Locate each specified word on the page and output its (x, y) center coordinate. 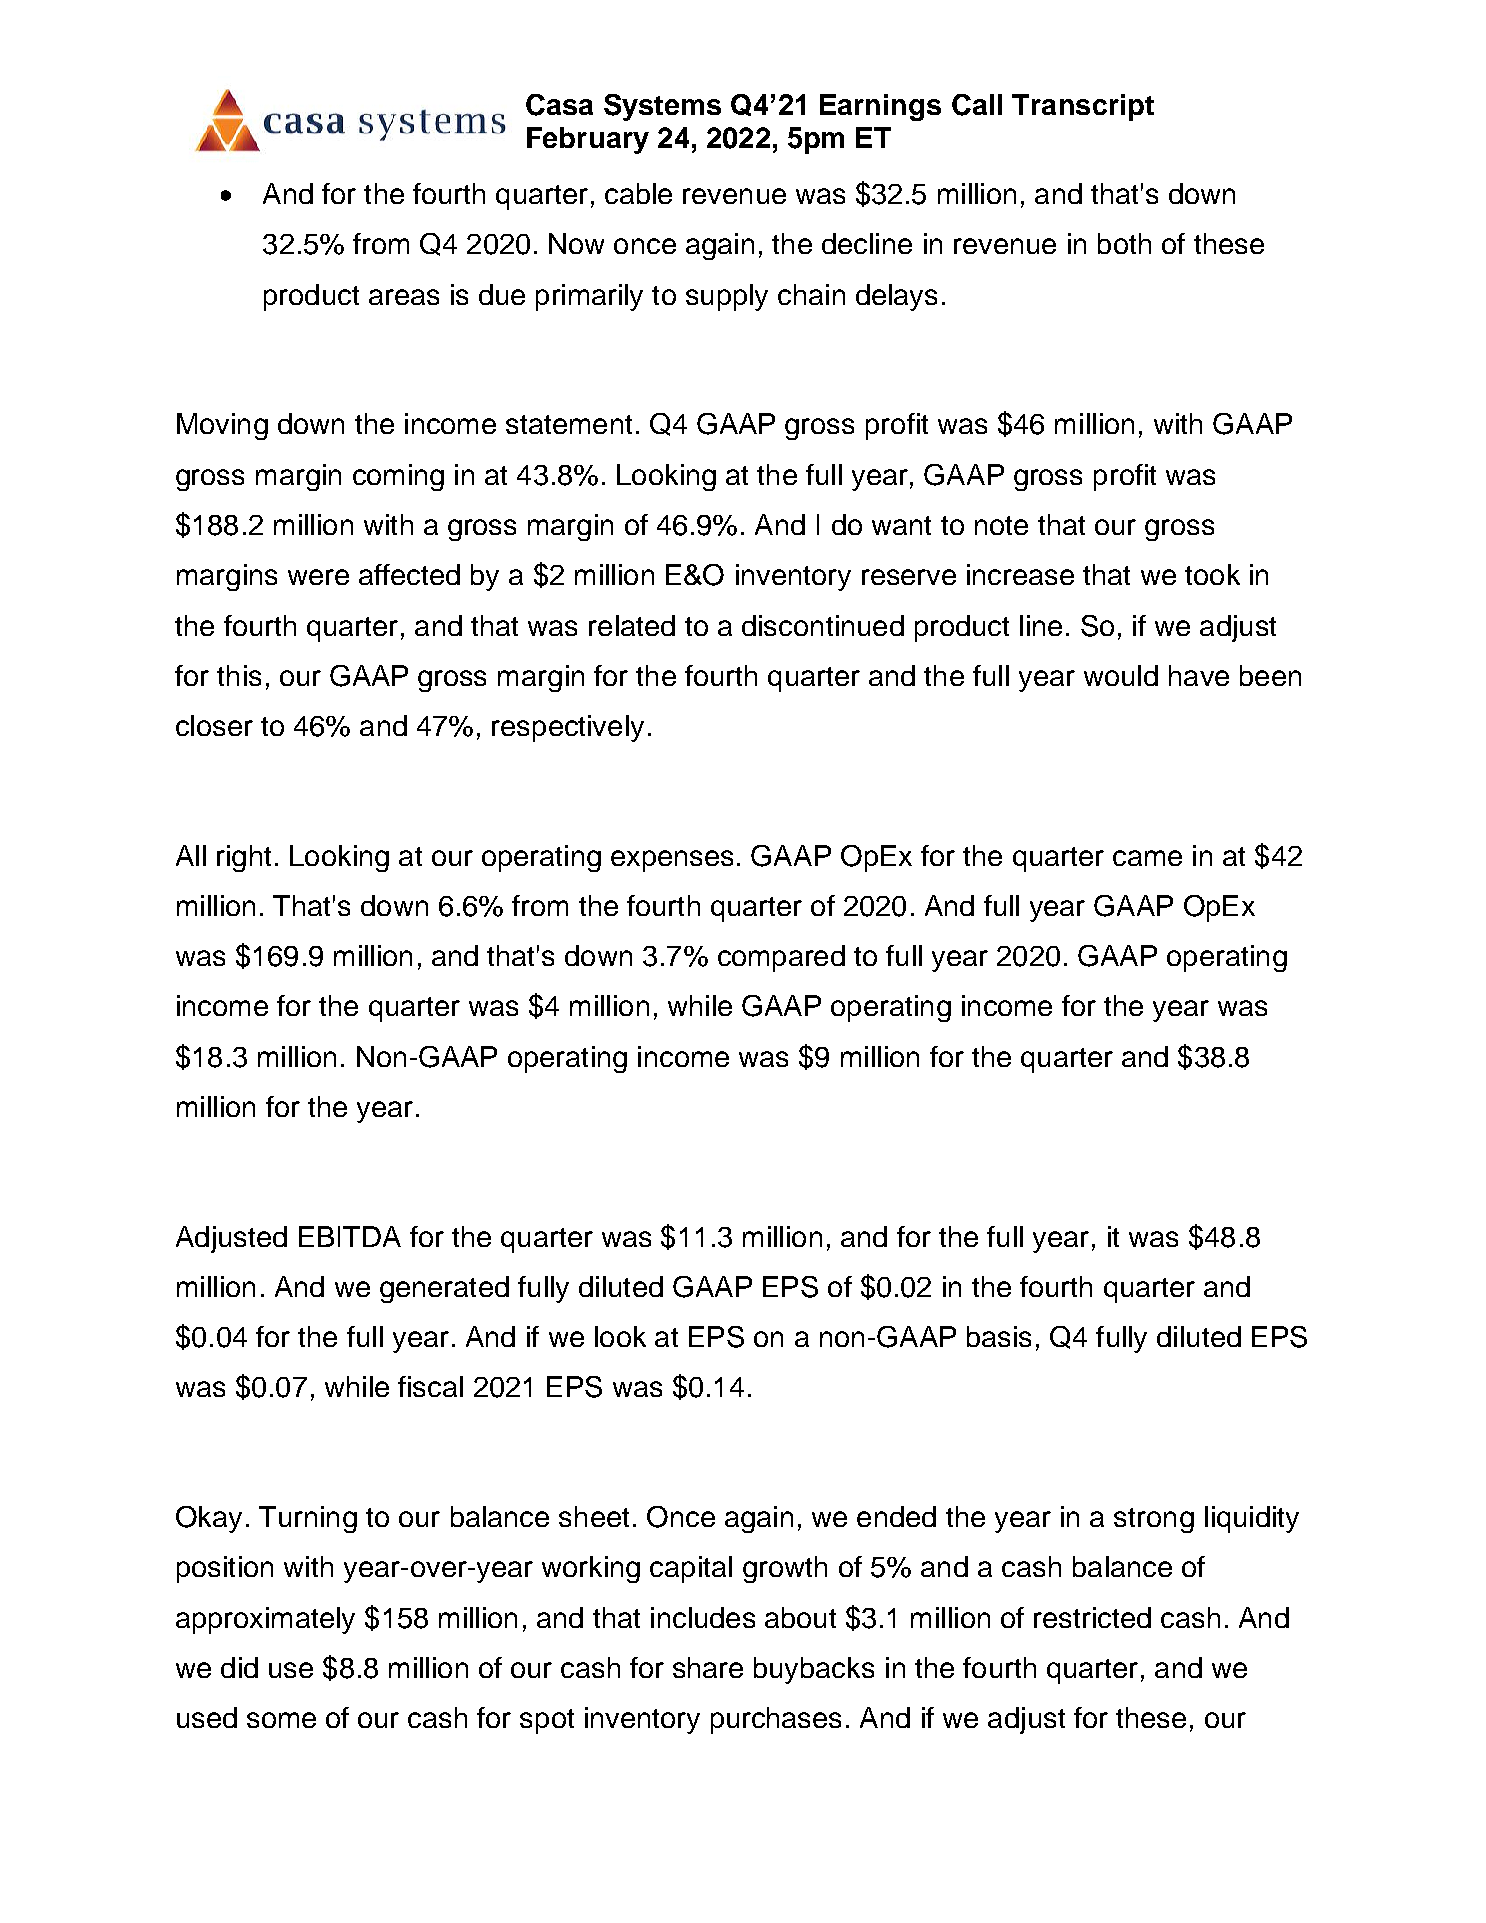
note (1001, 525)
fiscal (430, 1386)
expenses (672, 861)
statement (569, 424)
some (281, 1720)
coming (398, 477)
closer (214, 725)
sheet (594, 1516)
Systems (662, 107)
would (1121, 675)
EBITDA (350, 1236)
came (1147, 858)
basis (999, 1336)
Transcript (1083, 107)
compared (781, 958)
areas (404, 297)
